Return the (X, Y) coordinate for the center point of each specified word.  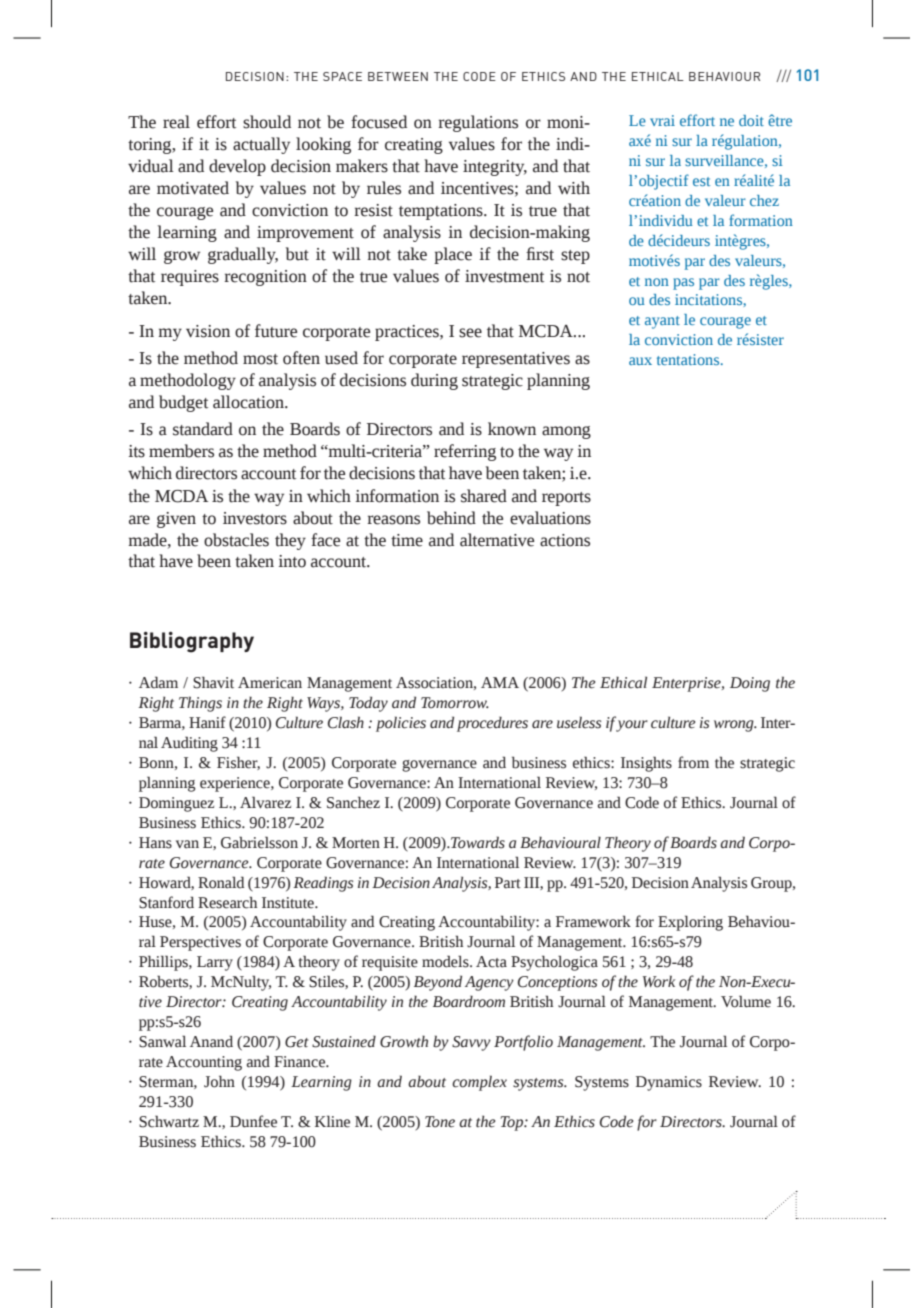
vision (208, 331)
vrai (662, 120)
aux (640, 361)
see (470, 333)
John (219, 1081)
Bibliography (192, 642)
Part (508, 883)
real (176, 122)
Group (772, 884)
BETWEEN (398, 76)
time (407, 540)
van (187, 844)
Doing (750, 684)
